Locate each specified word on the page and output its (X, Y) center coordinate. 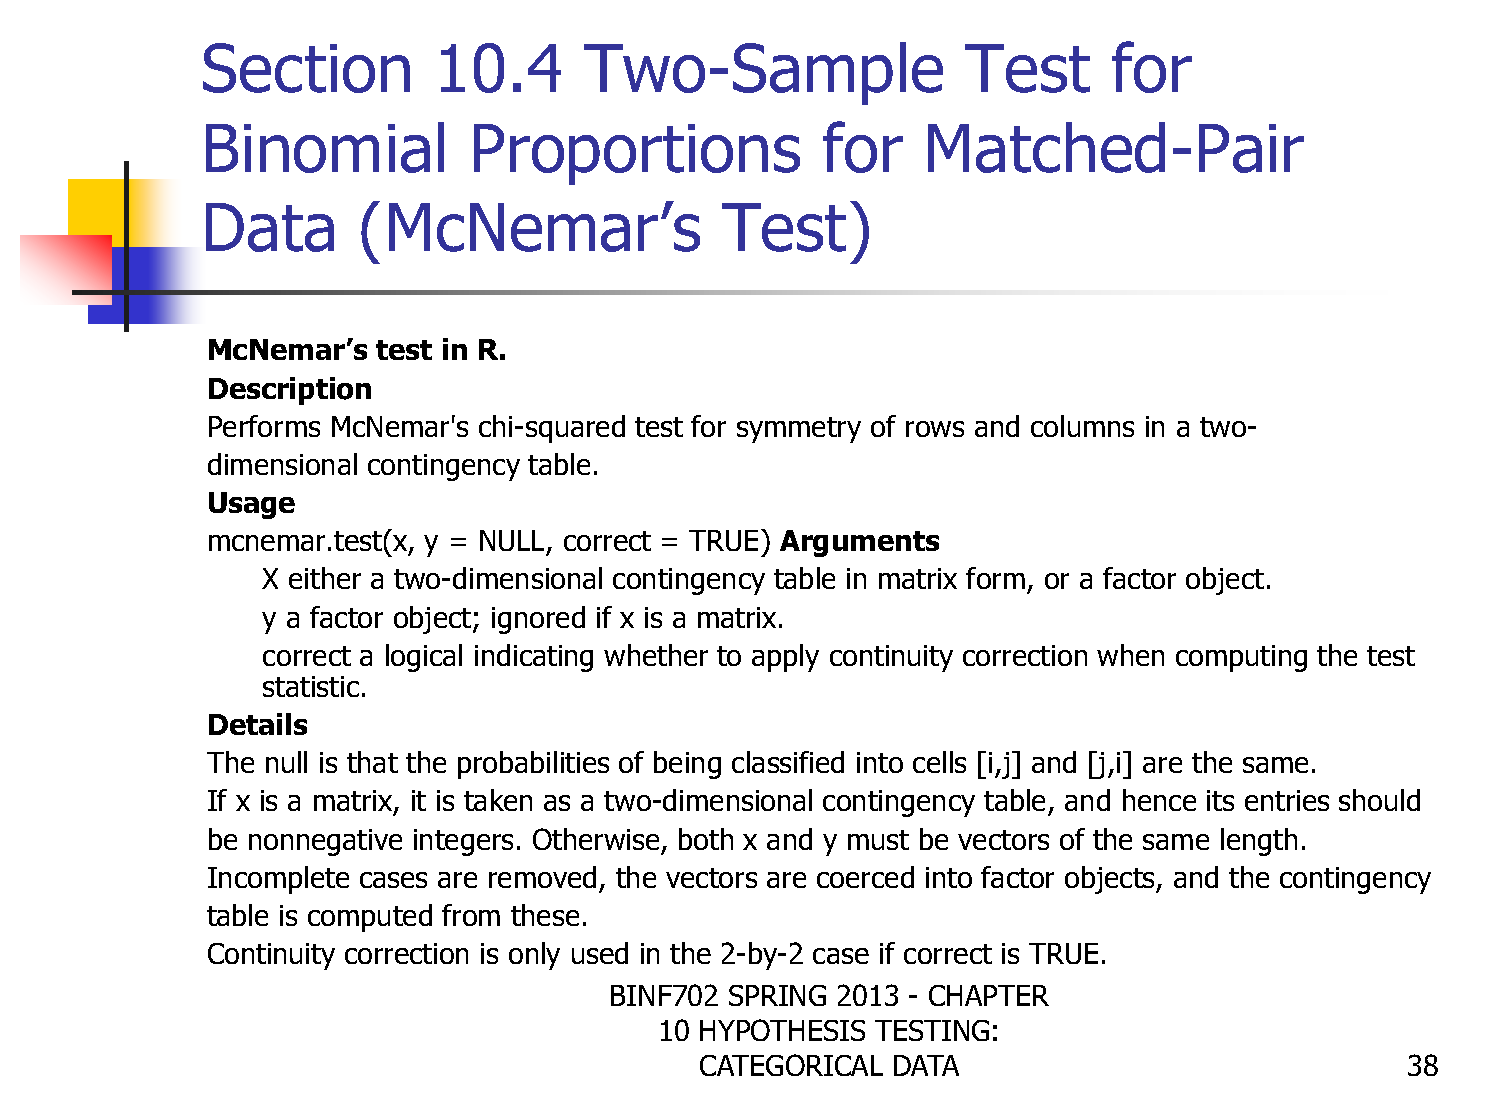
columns (1082, 426)
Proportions (637, 154)
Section (306, 68)
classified (788, 762)
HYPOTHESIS (782, 1030)
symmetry (799, 430)
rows (935, 429)
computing (1241, 658)
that (372, 762)
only (534, 956)
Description (290, 391)
